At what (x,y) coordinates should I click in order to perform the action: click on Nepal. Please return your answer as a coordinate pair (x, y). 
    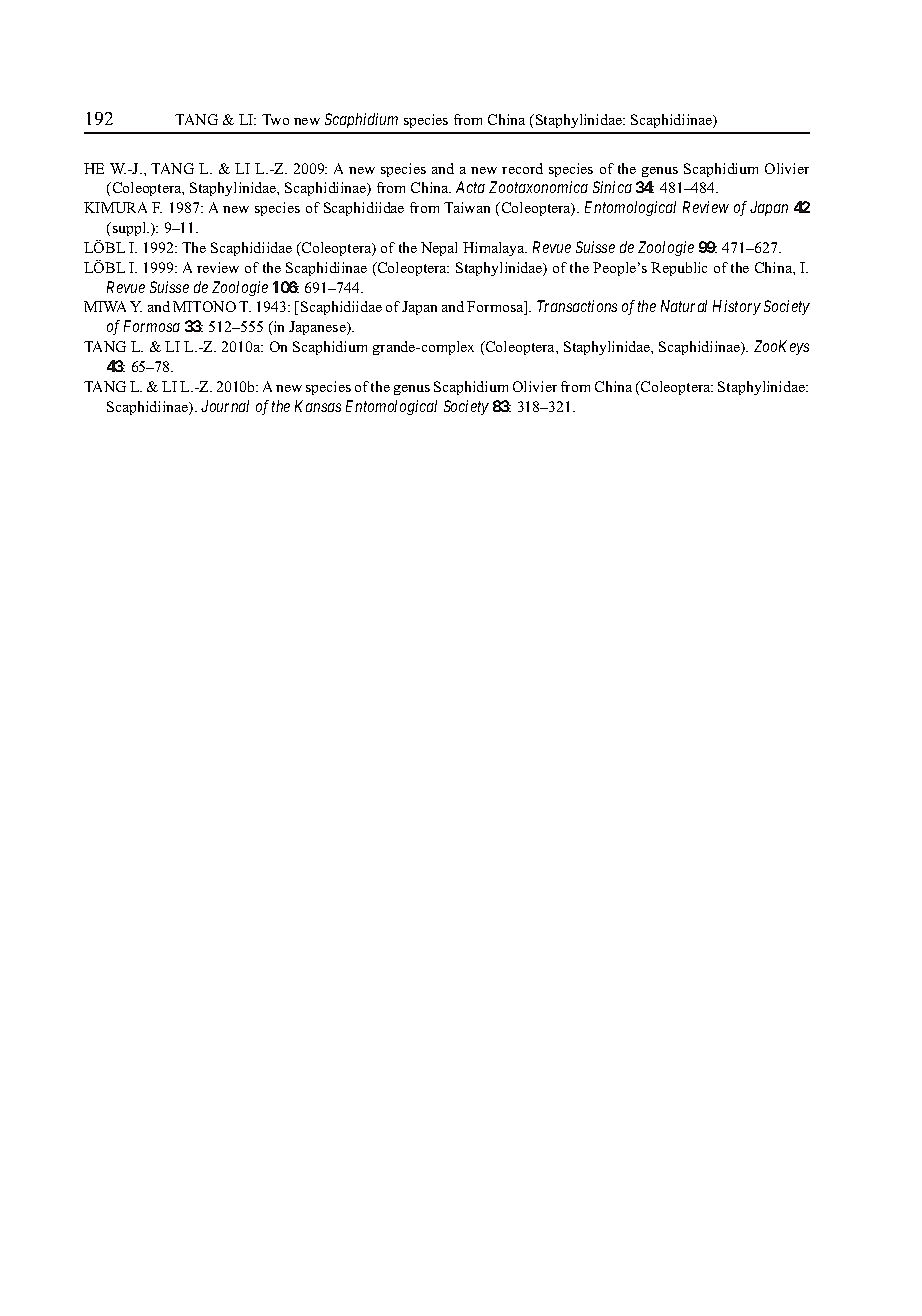
    Looking at the image, I should click on (439, 249).
